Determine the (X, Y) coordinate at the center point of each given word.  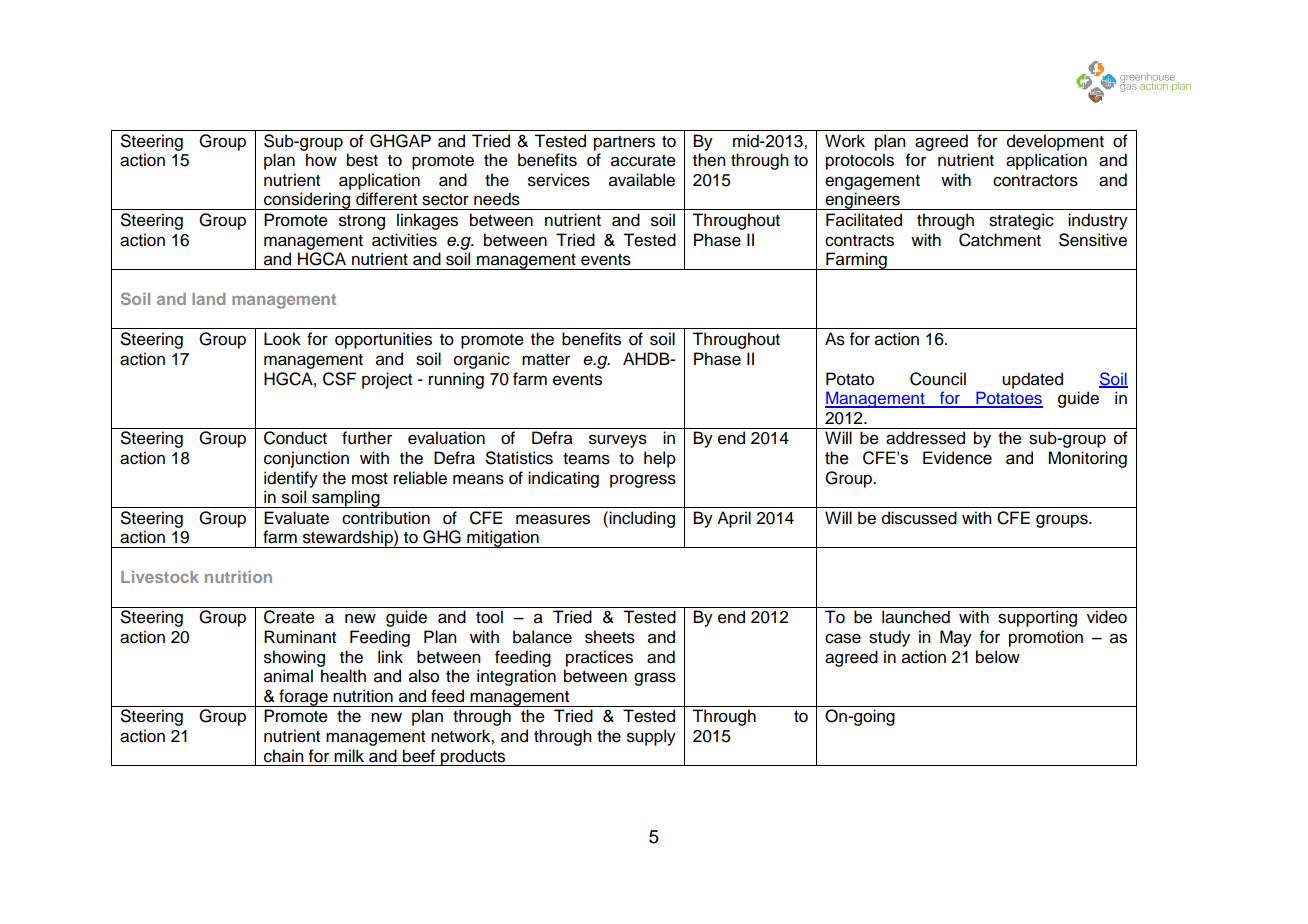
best (362, 160)
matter (546, 360)
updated (1032, 380)
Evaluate (296, 518)
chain (284, 756)
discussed (919, 518)
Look (282, 339)
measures (553, 519)
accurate (643, 161)
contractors (1035, 181)
